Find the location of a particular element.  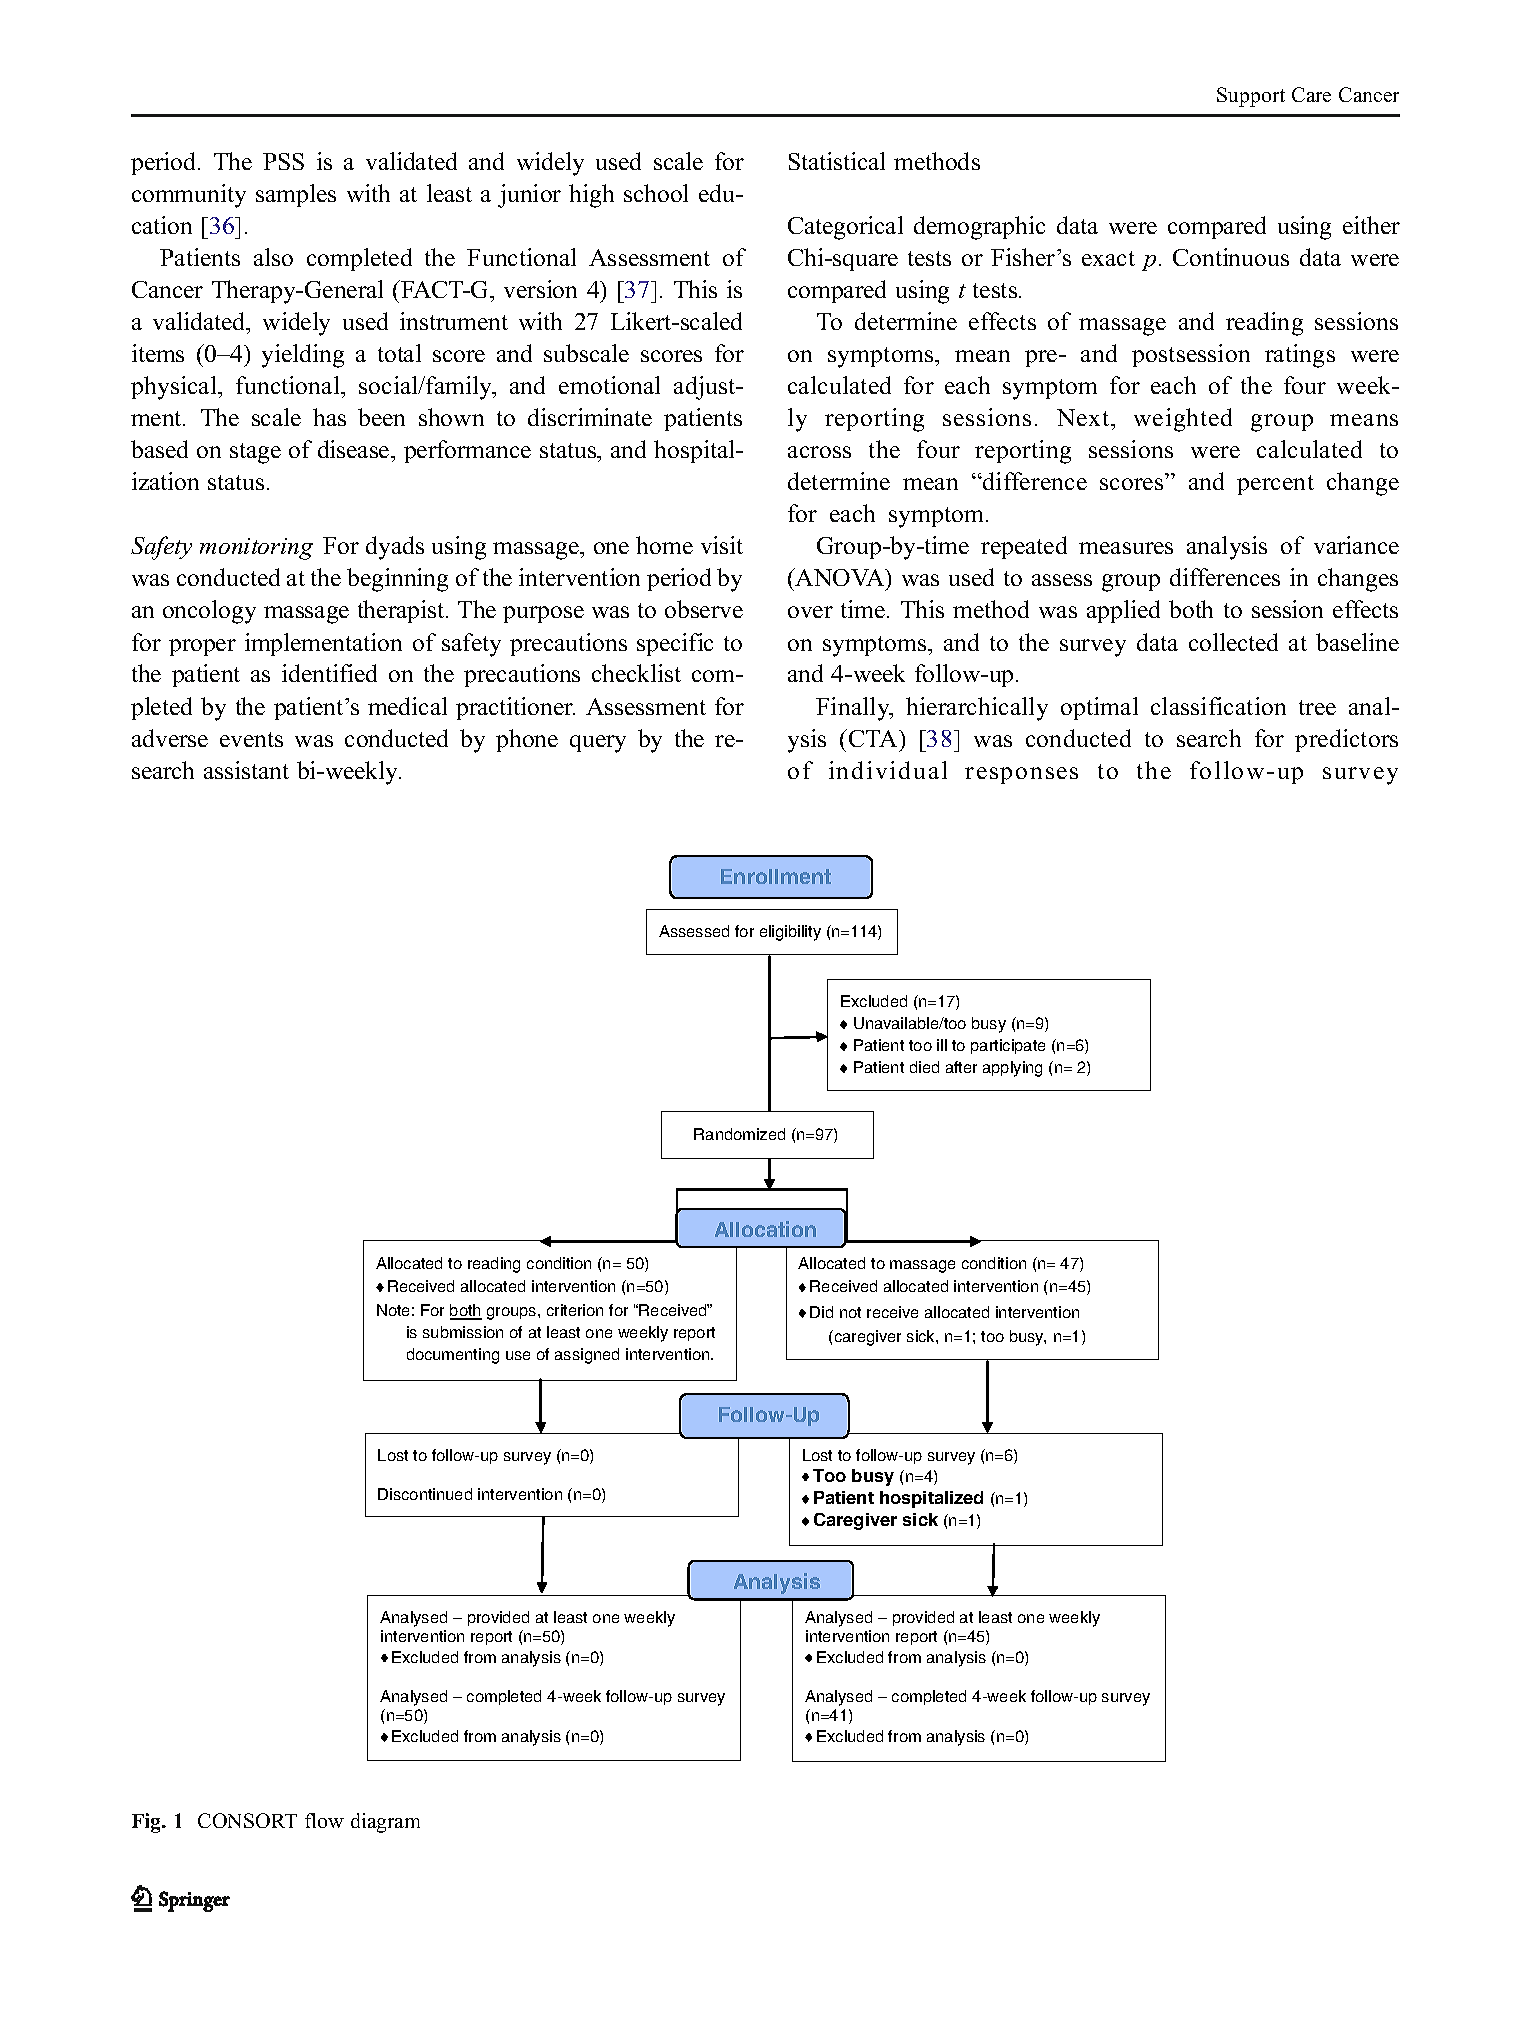

flow is located at coordinates (324, 1820).
